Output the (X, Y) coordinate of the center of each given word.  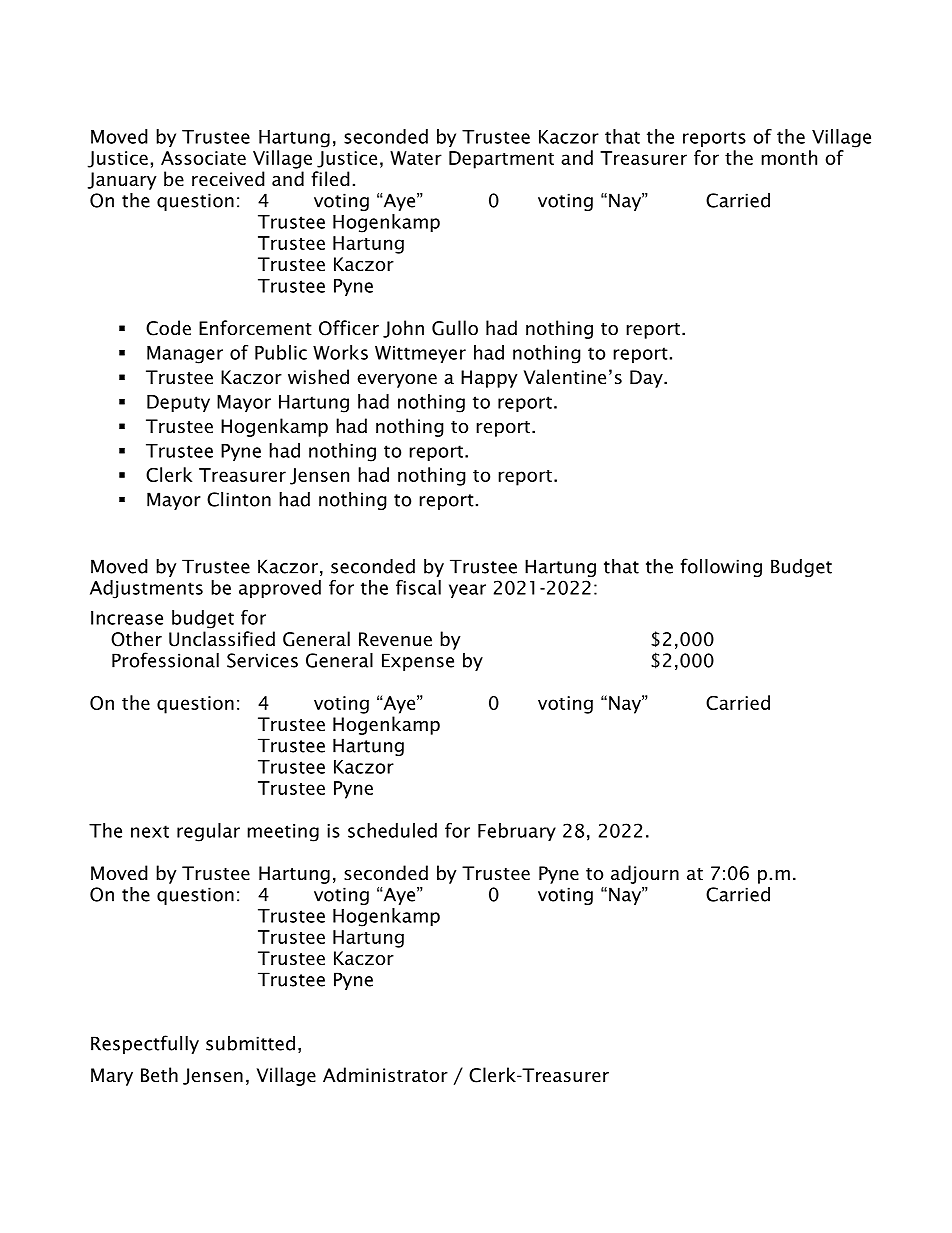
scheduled (392, 830)
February (517, 832)
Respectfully (145, 1044)
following (721, 567)
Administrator (385, 1075)
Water (416, 158)
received (228, 179)
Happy (489, 379)
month (789, 157)
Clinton (239, 499)
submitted (250, 1043)
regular (208, 832)
